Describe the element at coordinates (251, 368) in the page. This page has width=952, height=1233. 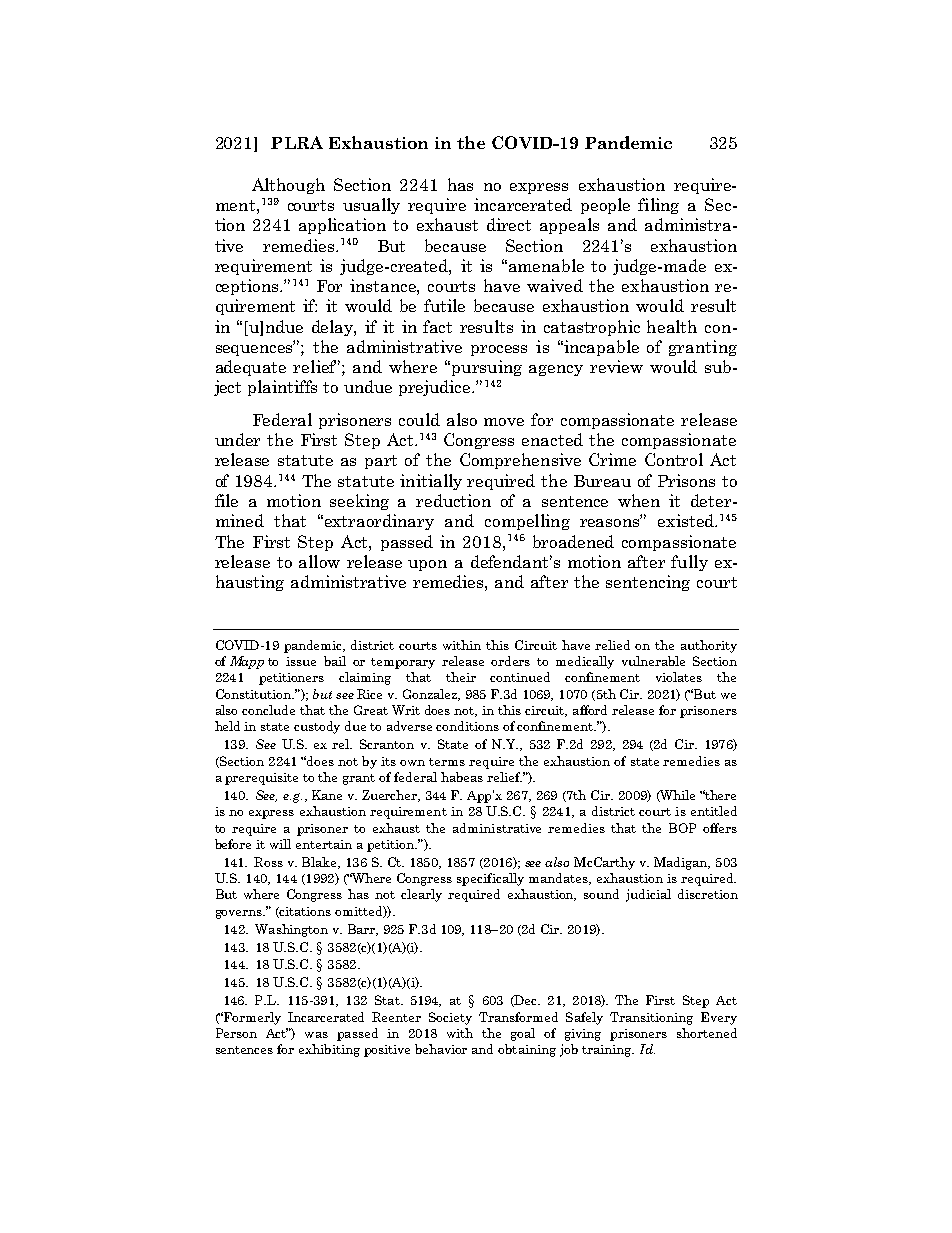
I see `adequate` at that location.
